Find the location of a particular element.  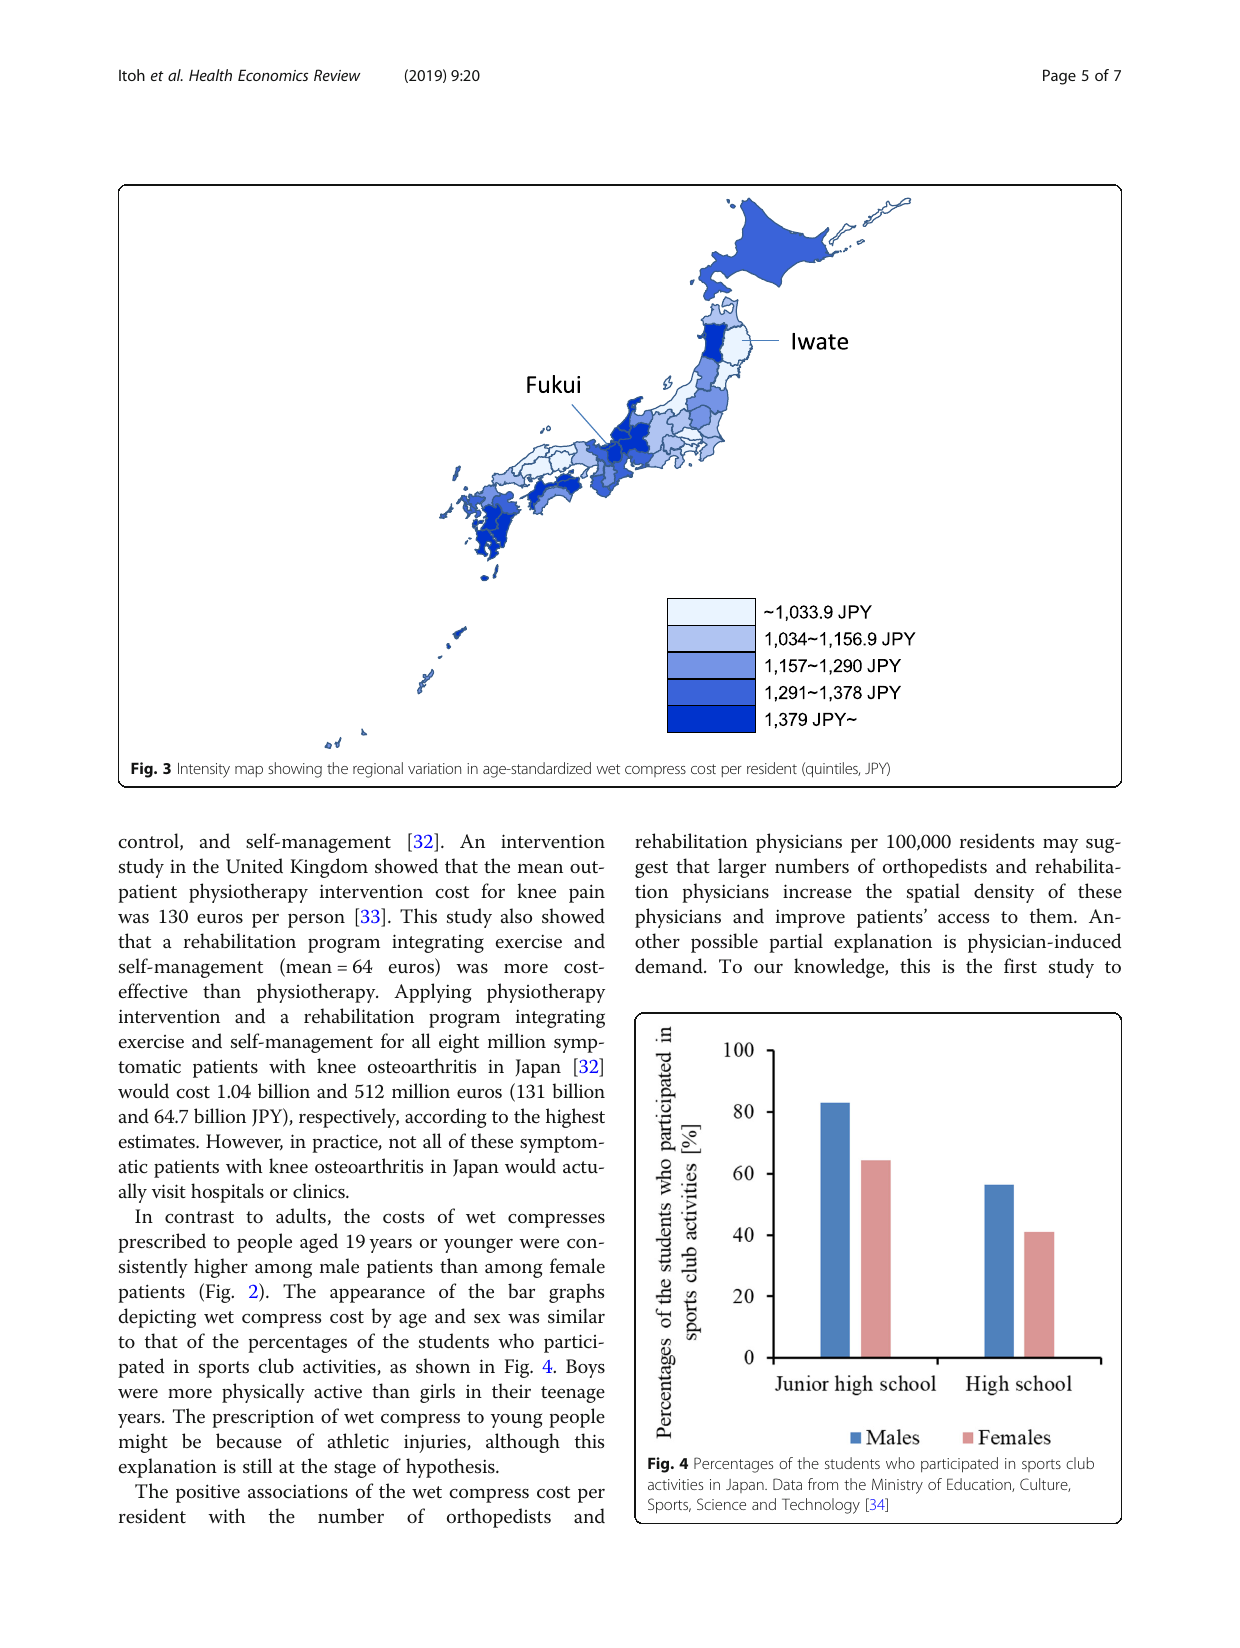

although is located at coordinates (523, 1443).
